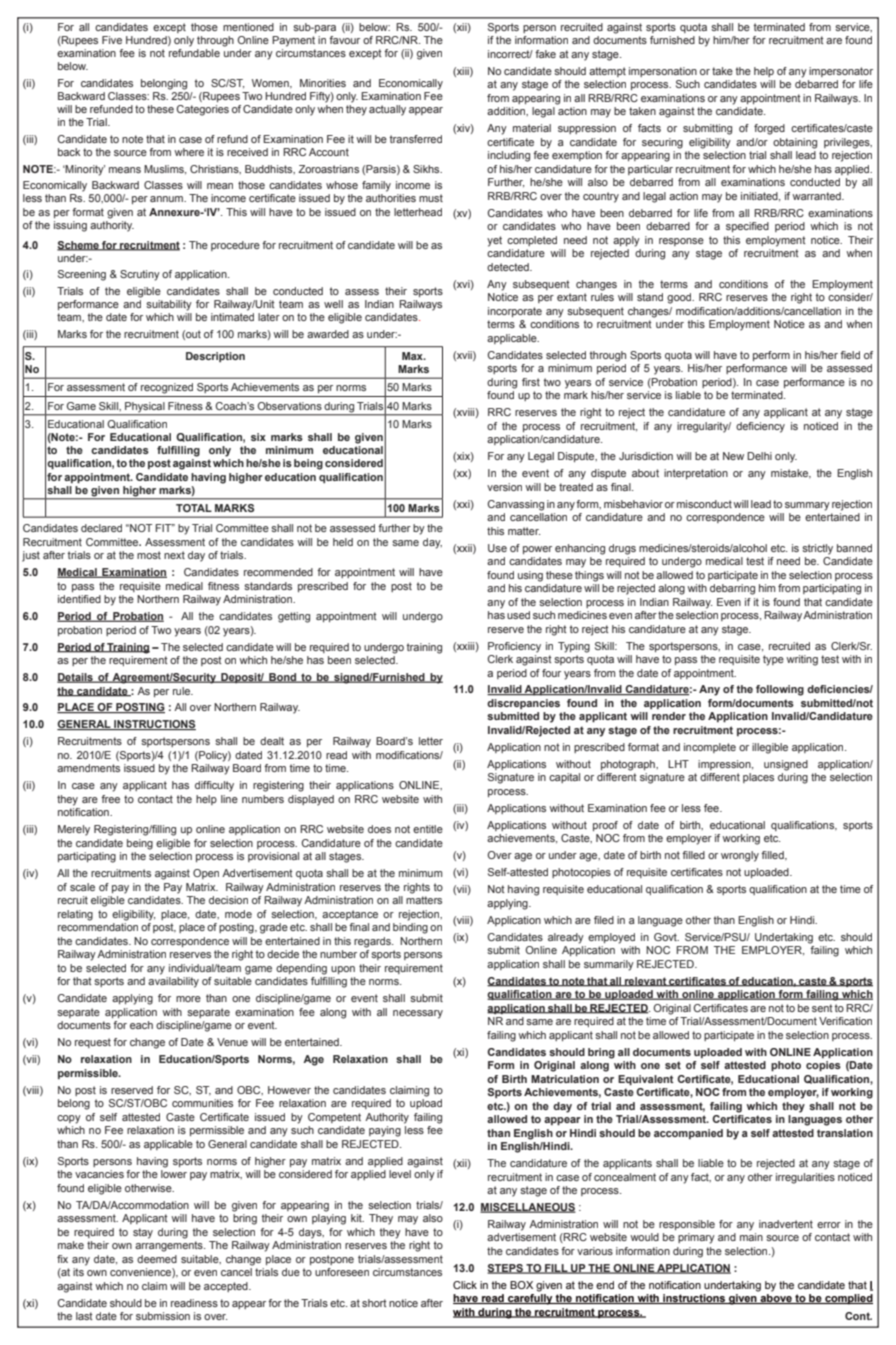 The height and width of the document is (1345, 896). I want to click on Proficiency, so click(514, 647).
